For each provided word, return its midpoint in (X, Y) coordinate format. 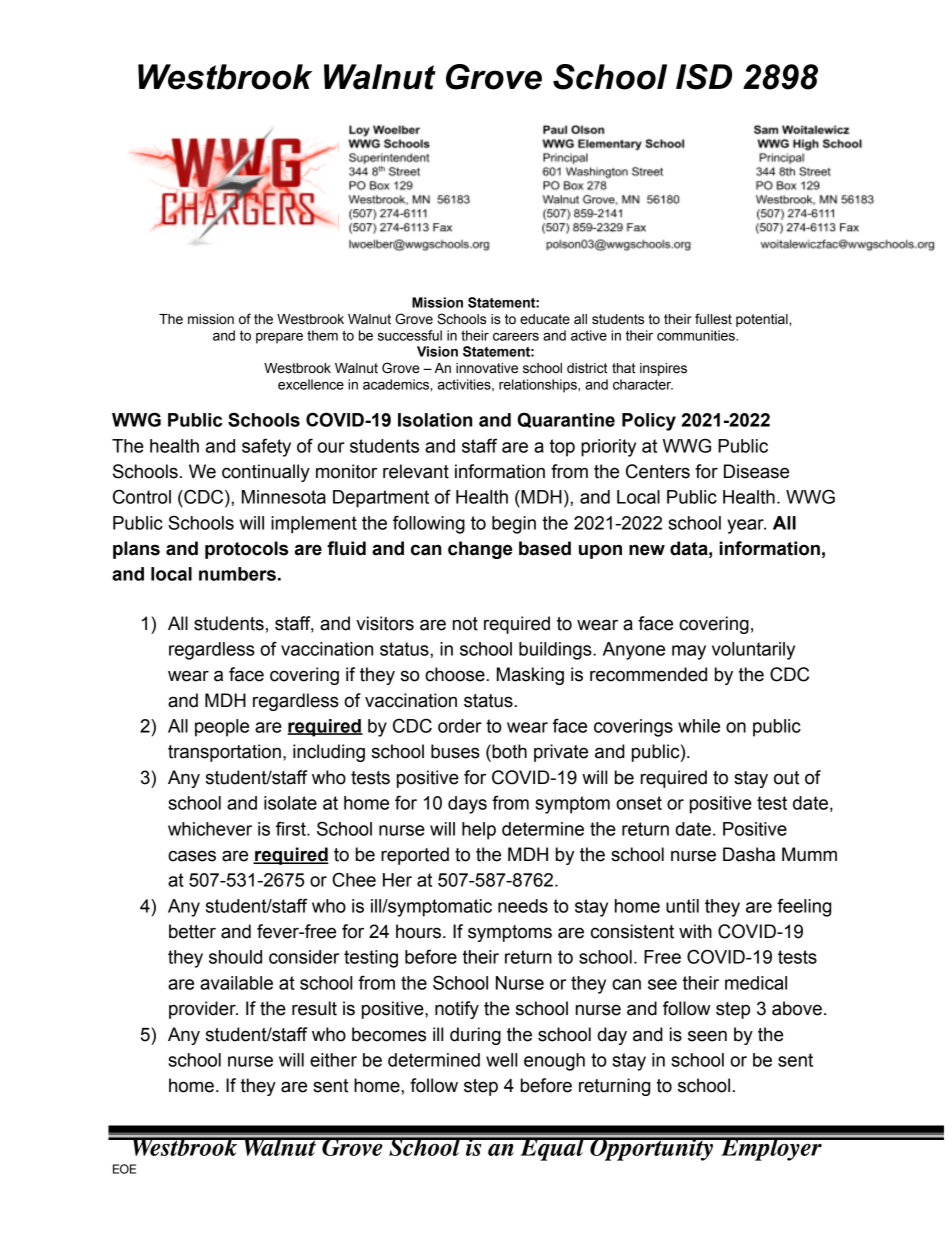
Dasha (749, 854)
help (479, 831)
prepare (279, 338)
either (333, 1060)
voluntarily (753, 651)
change (480, 550)
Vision (437, 351)
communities (697, 335)
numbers (237, 574)
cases (192, 856)
